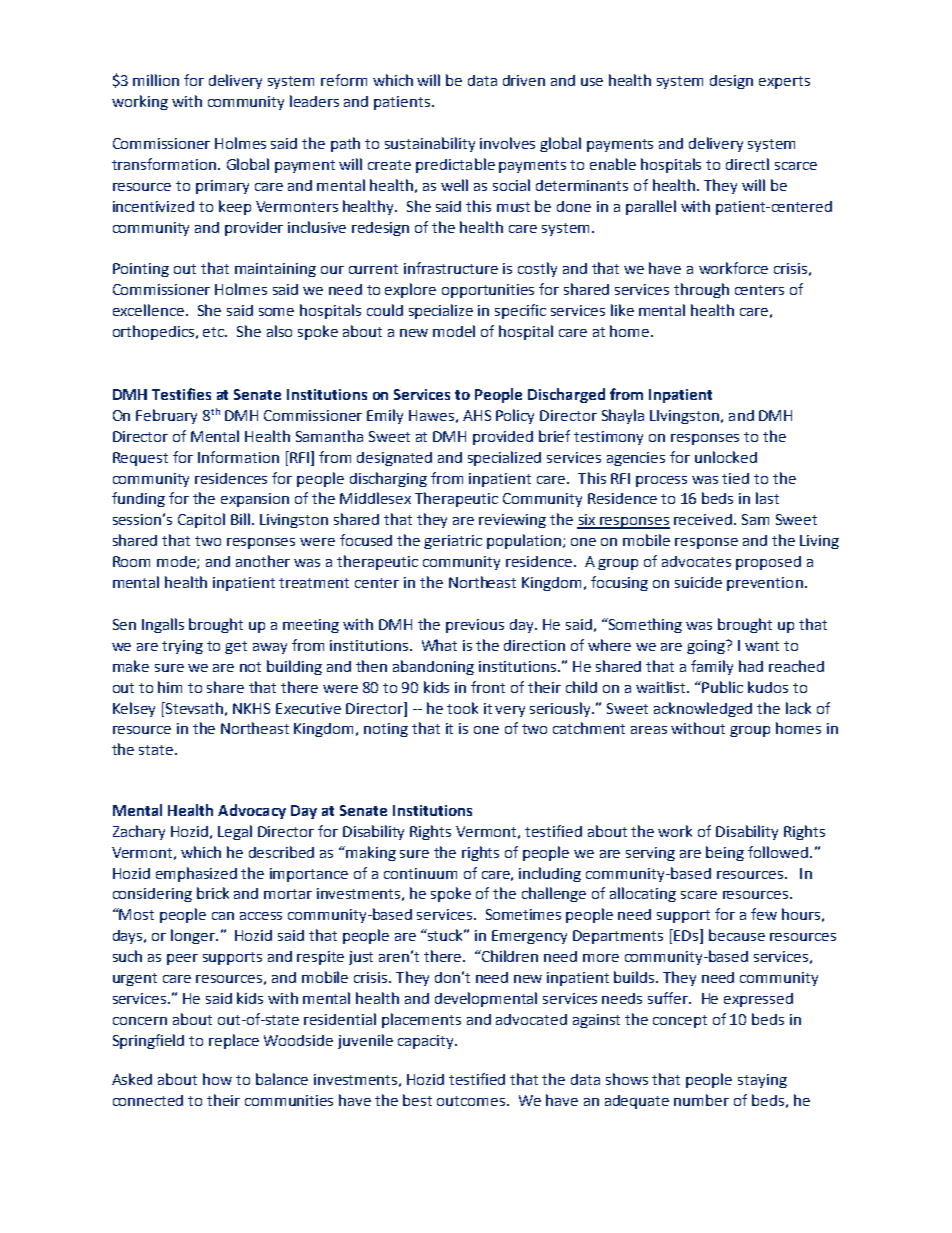 This document has height=1233, width=952. Describe the element at coordinates (726, 457) in the document. I see `unlocked` at that location.
